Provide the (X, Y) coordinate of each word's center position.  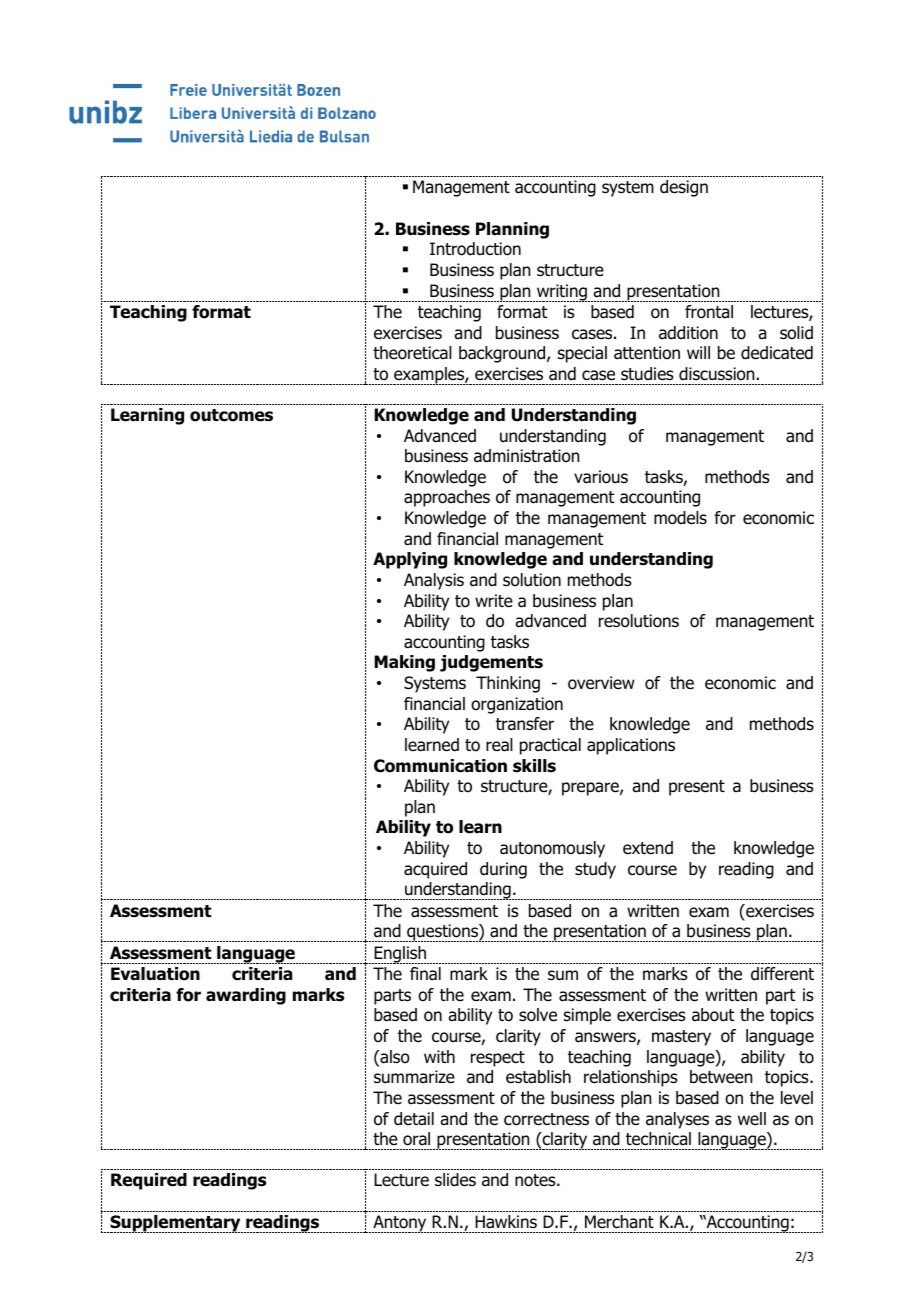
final (425, 974)
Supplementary (175, 1224)
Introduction (475, 249)
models (680, 518)
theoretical (412, 353)
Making (404, 663)
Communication (440, 766)
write (494, 600)
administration (526, 456)
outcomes (231, 415)
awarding (246, 996)
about (713, 1015)
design (684, 188)
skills (534, 766)
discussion (716, 374)
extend (648, 848)
